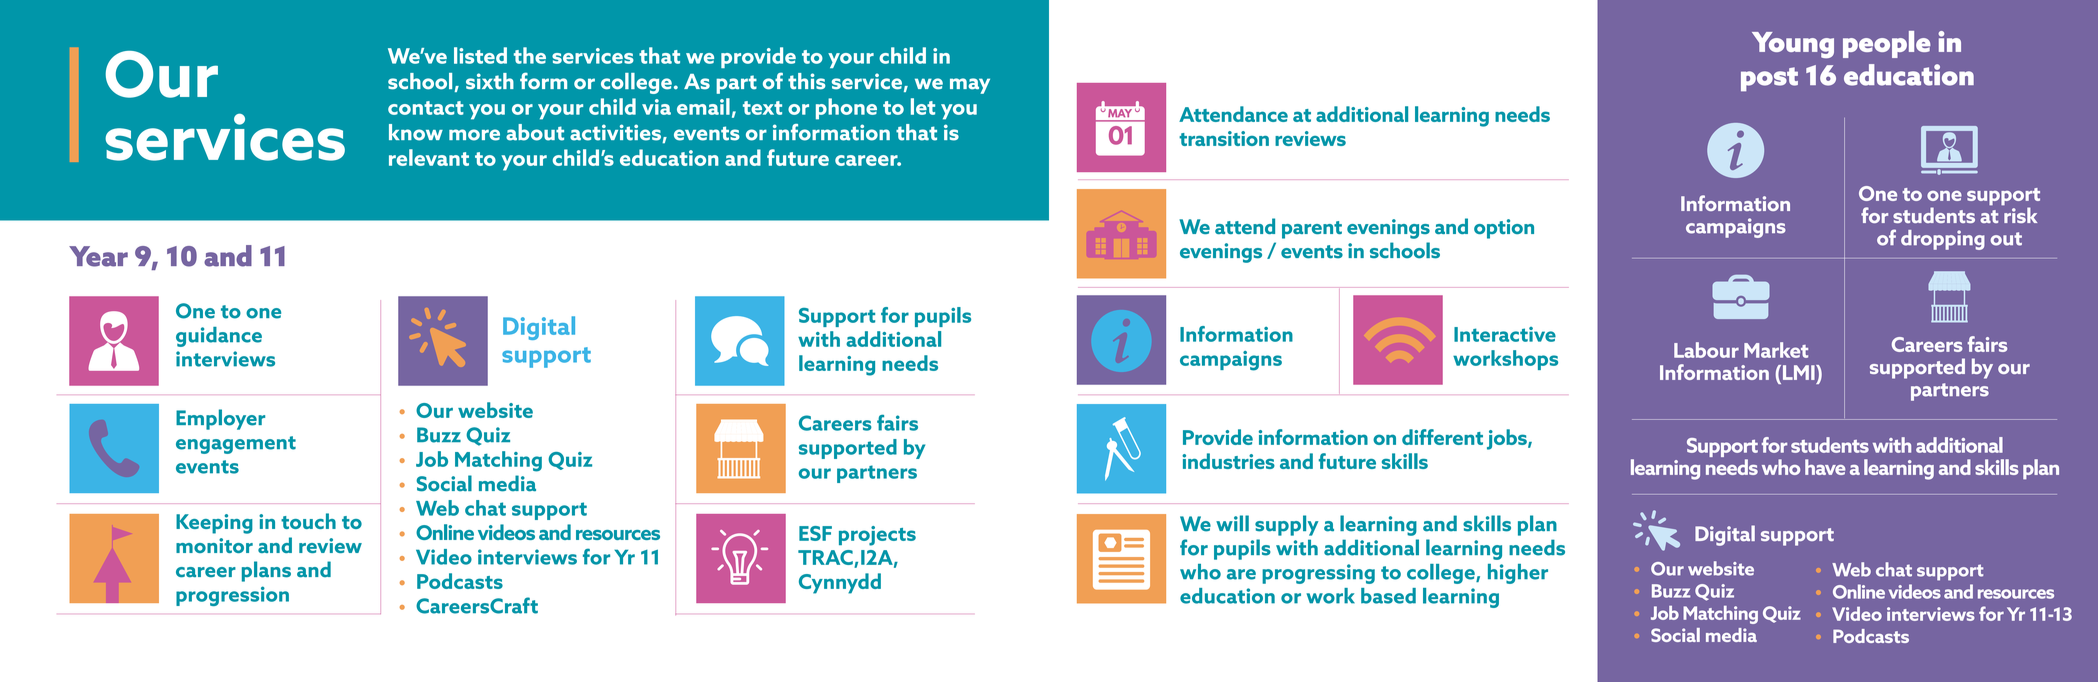 Image resolution: width=2098 pixels, height=682 pixels. I want to click on Employer, so click(220, 419).
